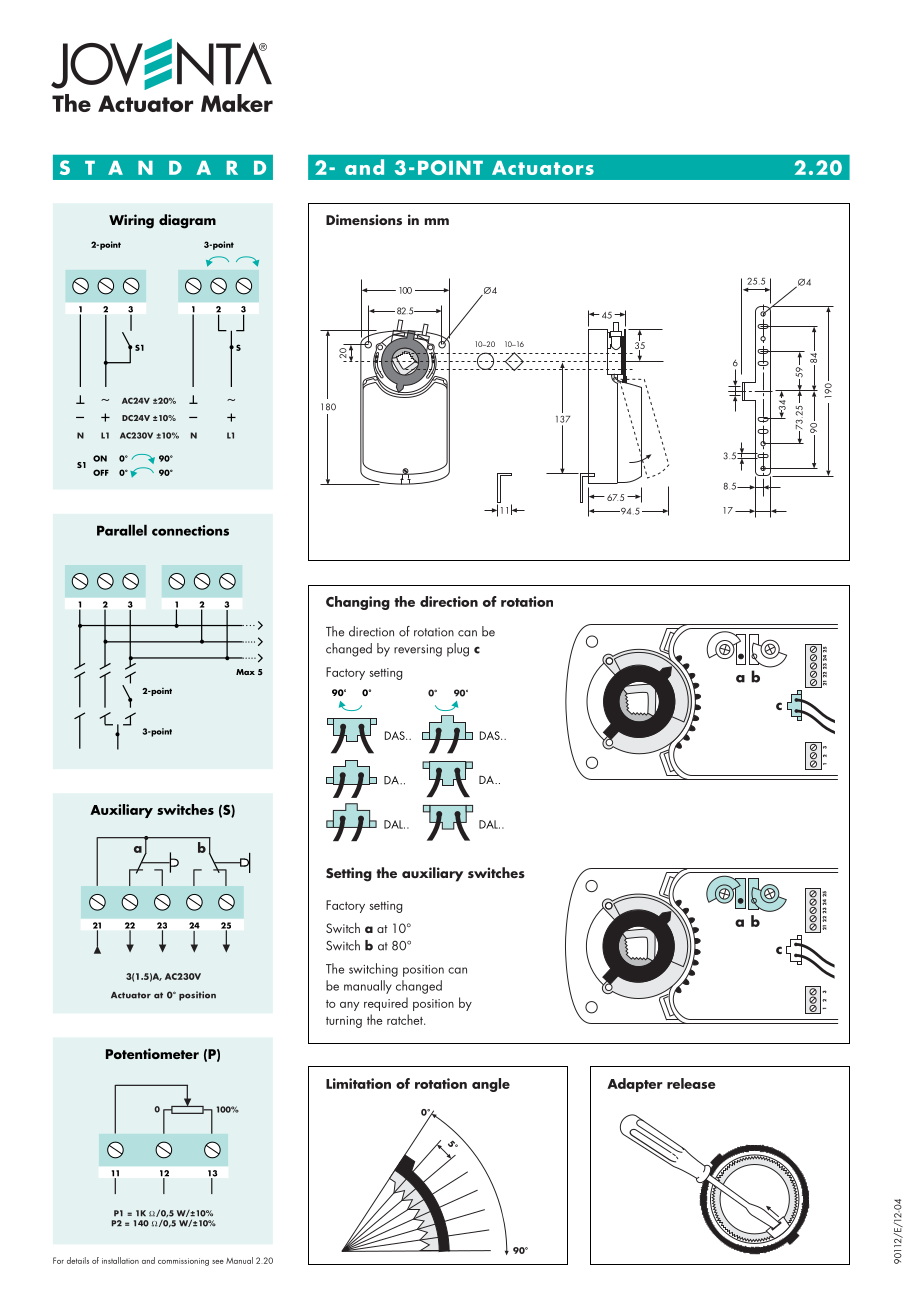  What do you see at coordinates (152, 1053) in the screenshot?
I see `Potentiometer` at bounding box center [152, 1053].
